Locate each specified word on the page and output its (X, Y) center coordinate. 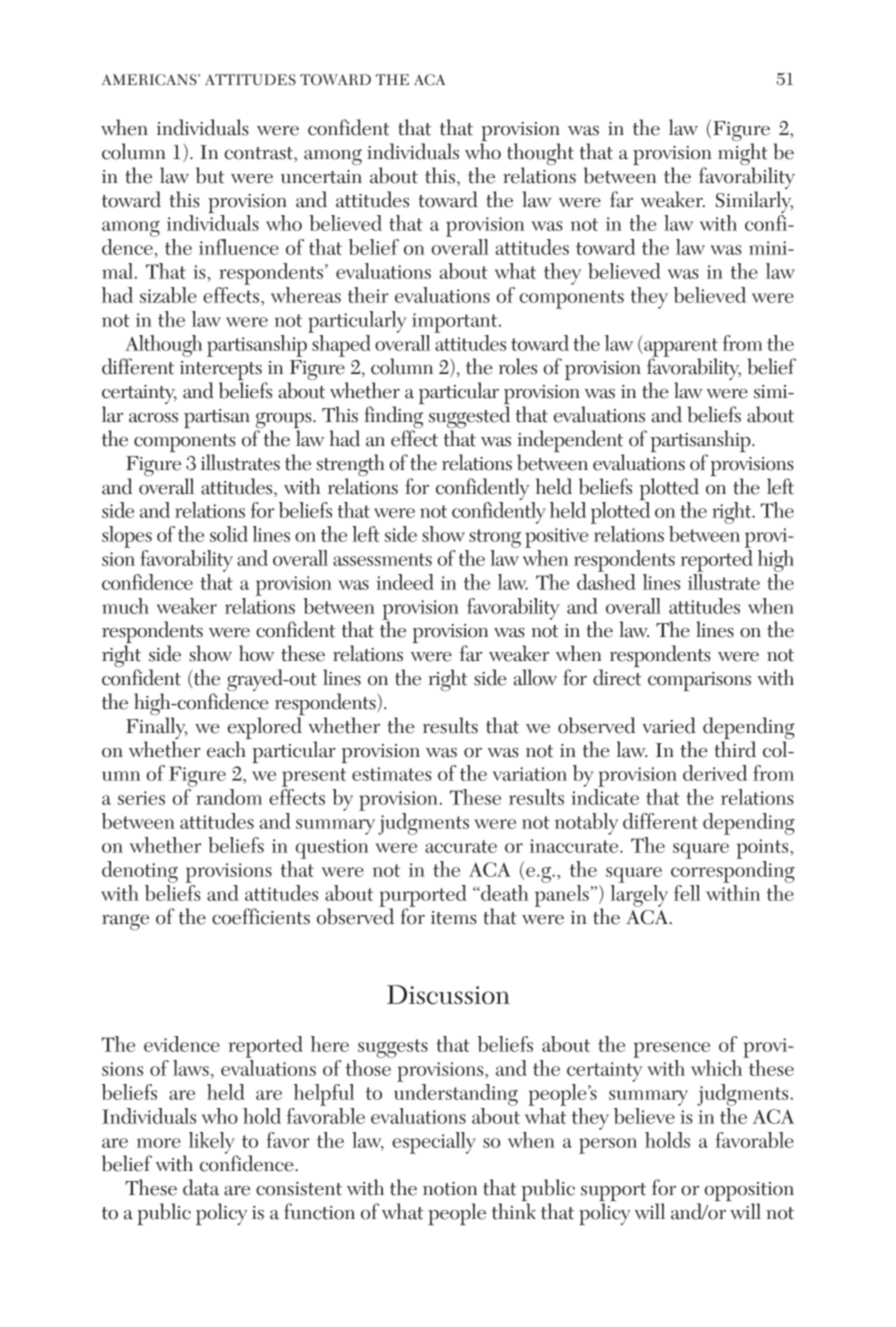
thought (540, 155)
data (201, 1187)
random (229, 797)
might (744, 155)
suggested (469, 418)
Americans (150, 80)
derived (715, 773)
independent (570, 442)
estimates (392, 774)
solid (229, 534)
